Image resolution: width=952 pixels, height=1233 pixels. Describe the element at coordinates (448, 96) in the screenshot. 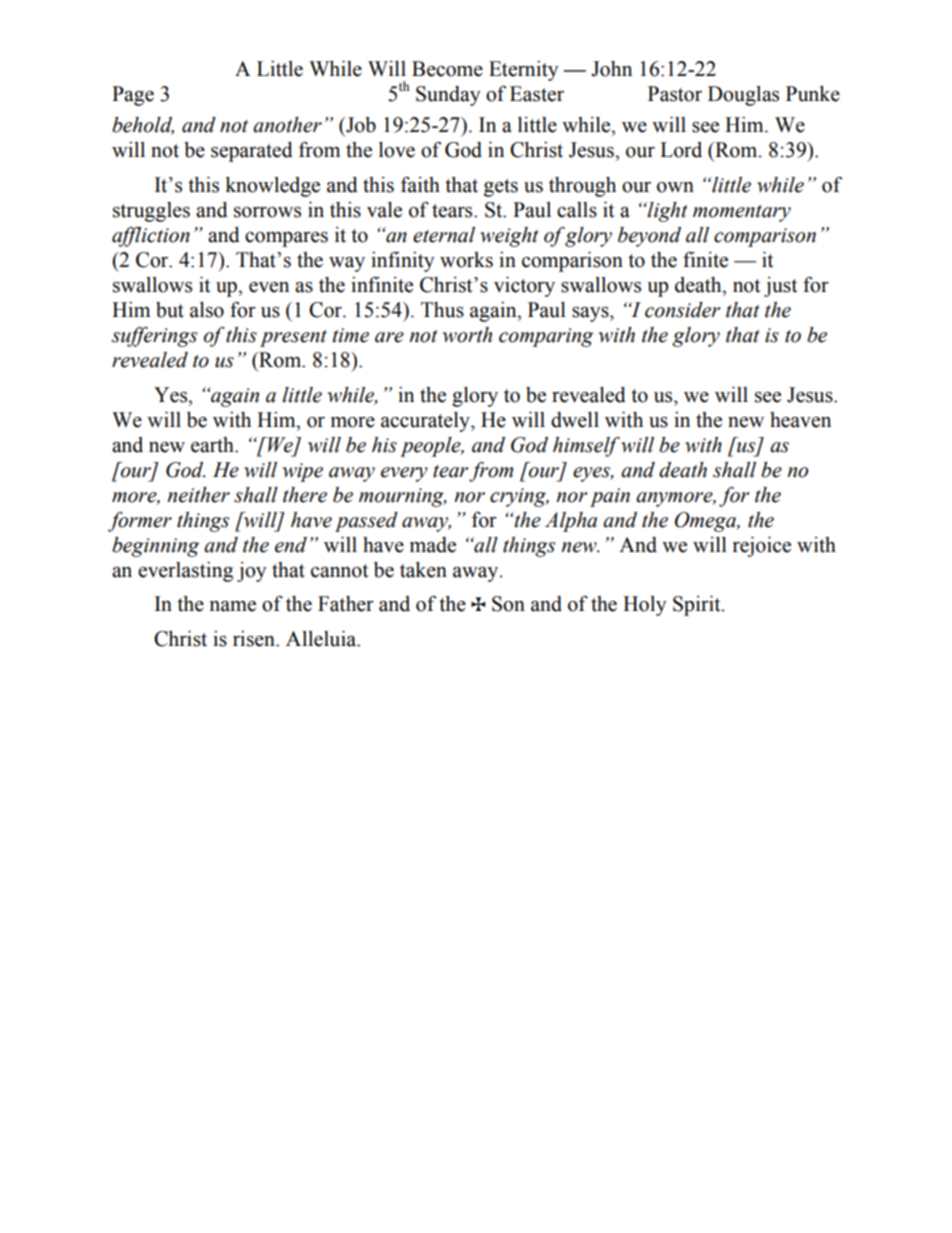

I see `Sunday` at that location.
